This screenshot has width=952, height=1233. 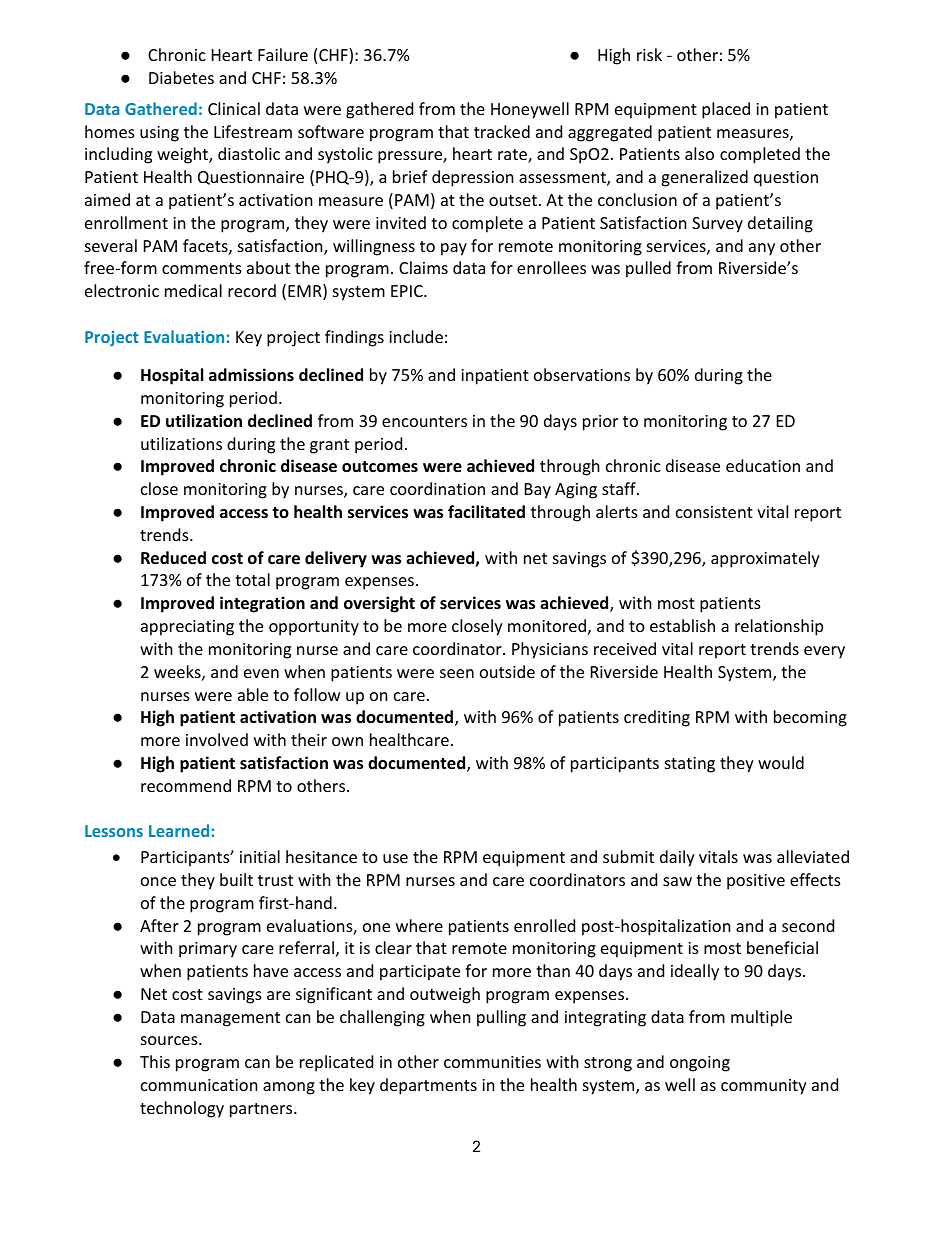 I want to click on communities, so click(x=492, y=1062).
